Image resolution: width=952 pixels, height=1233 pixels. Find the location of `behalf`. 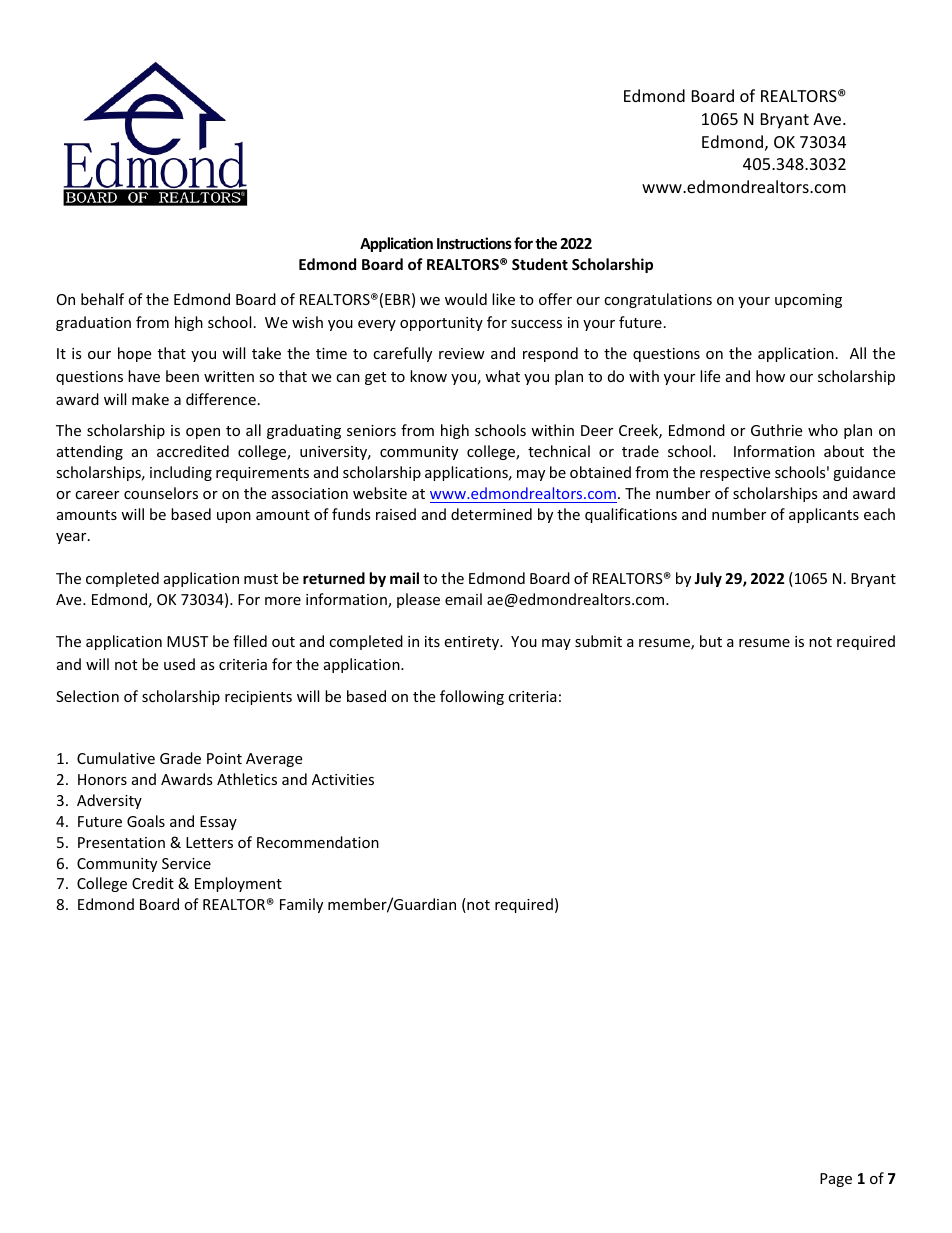

behalf is located at coordinates (102, 299).
